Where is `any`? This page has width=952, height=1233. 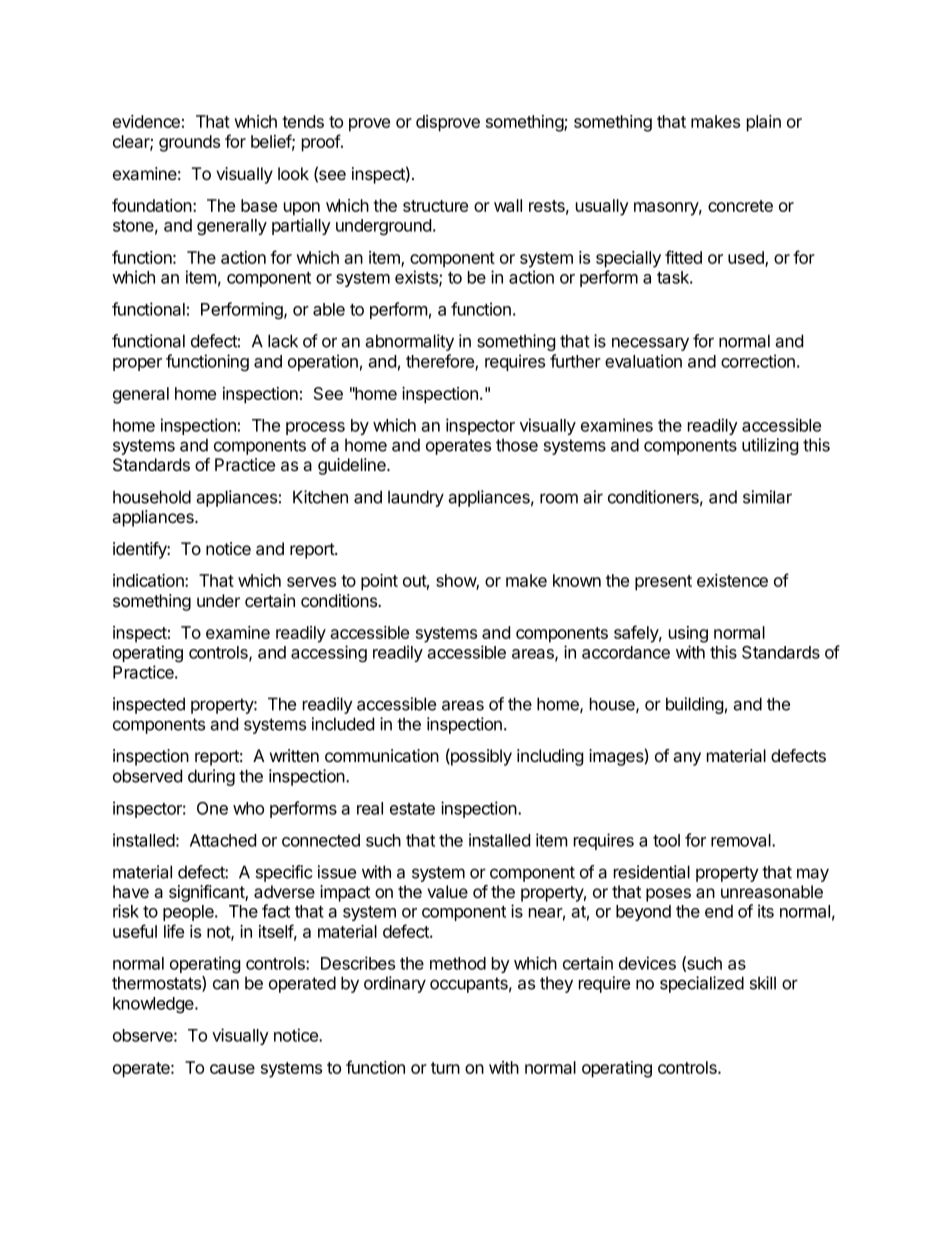 any is located at coordinates (687, 759).
